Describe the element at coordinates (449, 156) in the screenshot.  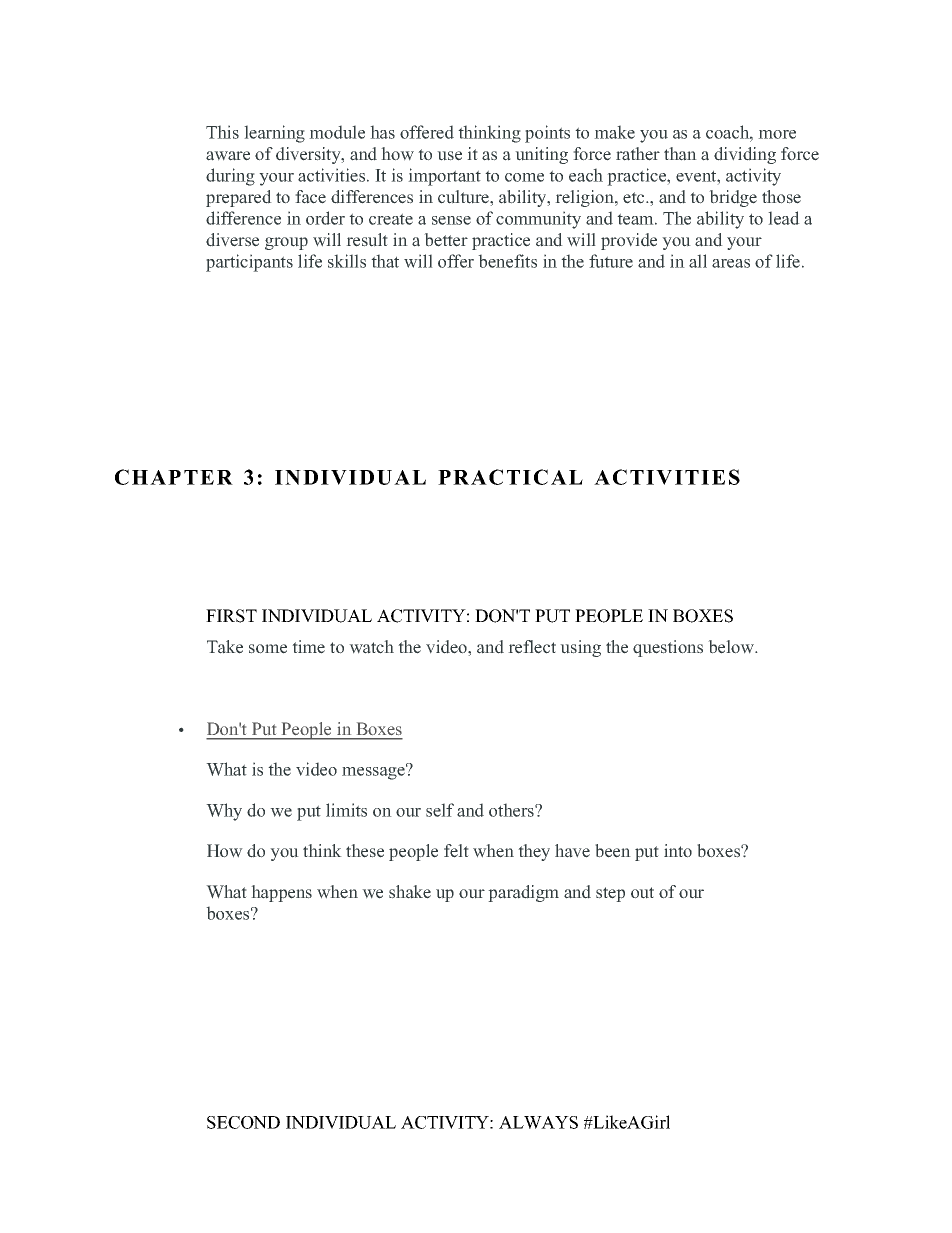
I see `use` at that location.
